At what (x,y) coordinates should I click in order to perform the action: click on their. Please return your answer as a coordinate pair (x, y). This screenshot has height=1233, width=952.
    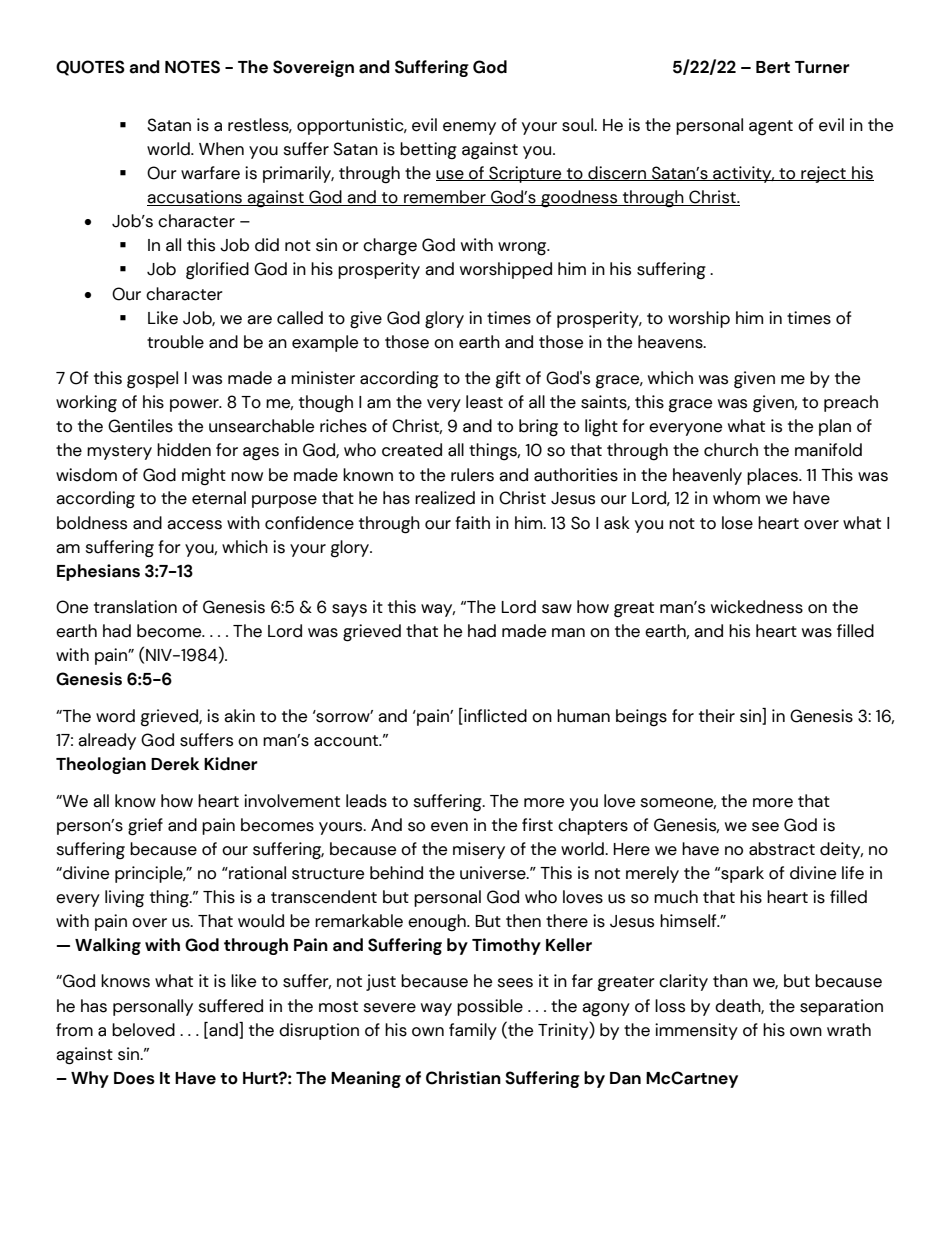
    Looking at the image, I should click on (717, 716).
